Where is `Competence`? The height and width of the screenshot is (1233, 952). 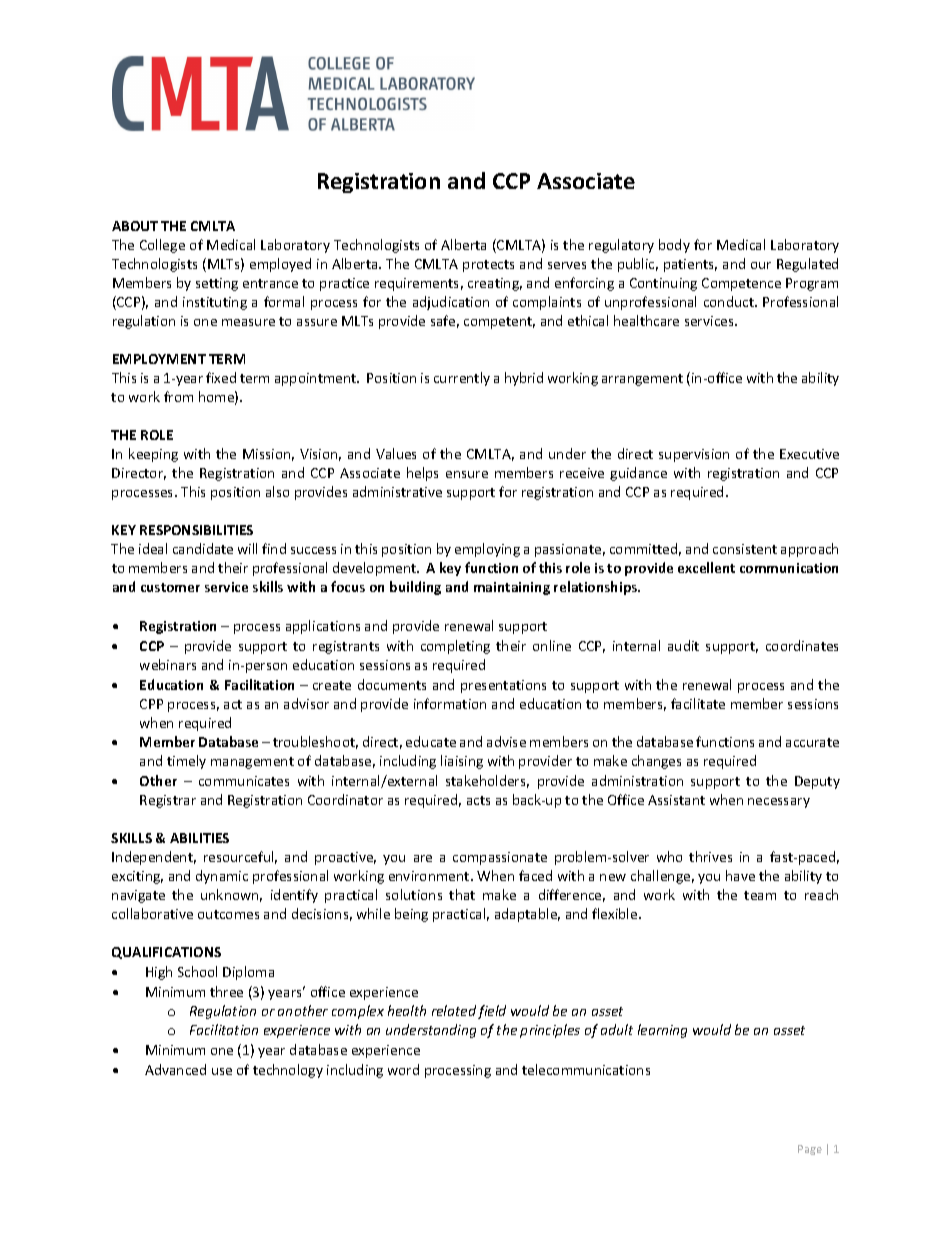
Competence is located at coordinates (741, 284).
